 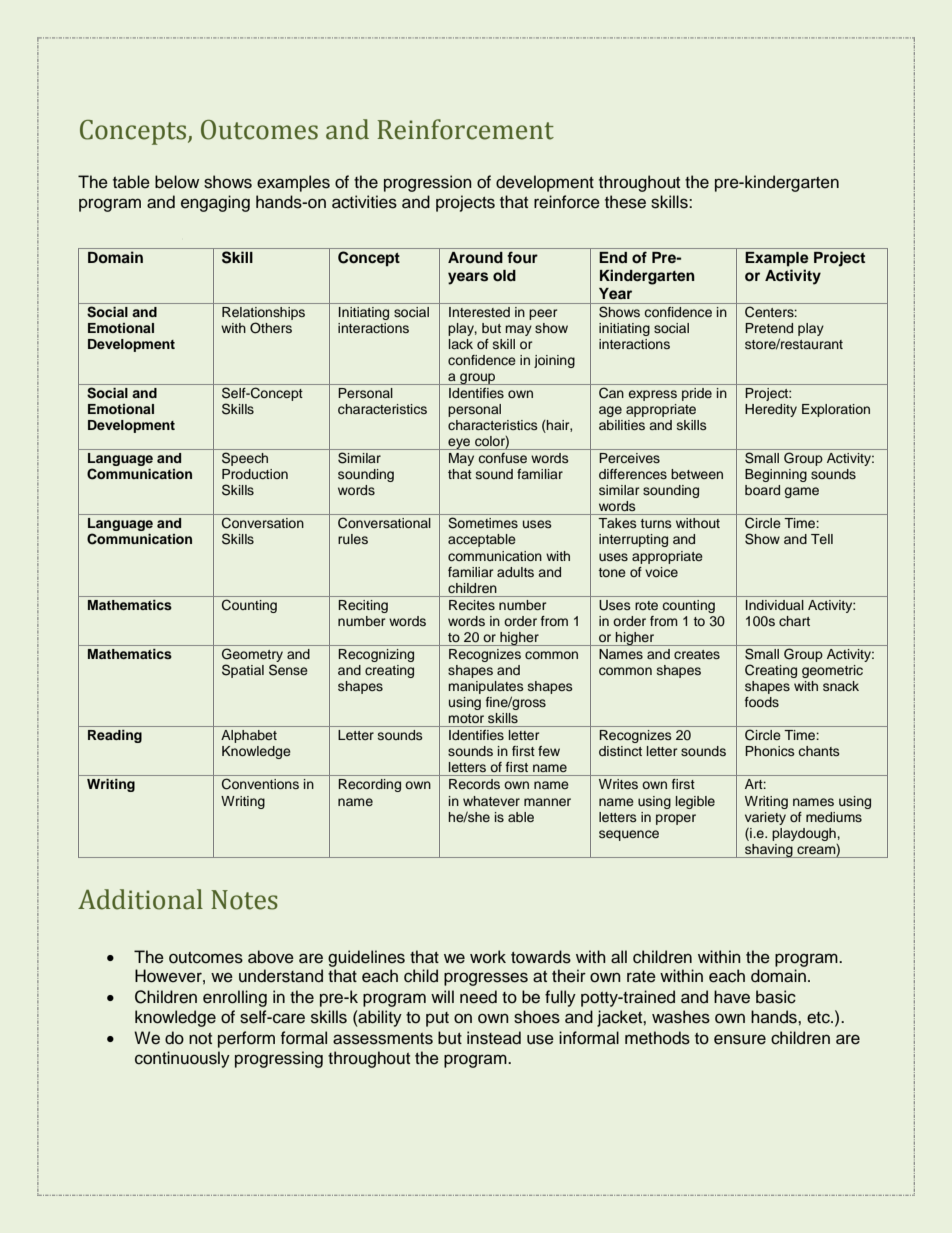 What do you see at coordinates (491, 801) in the screenshot?
I see `whatever` at bounding box center [491, 801].
